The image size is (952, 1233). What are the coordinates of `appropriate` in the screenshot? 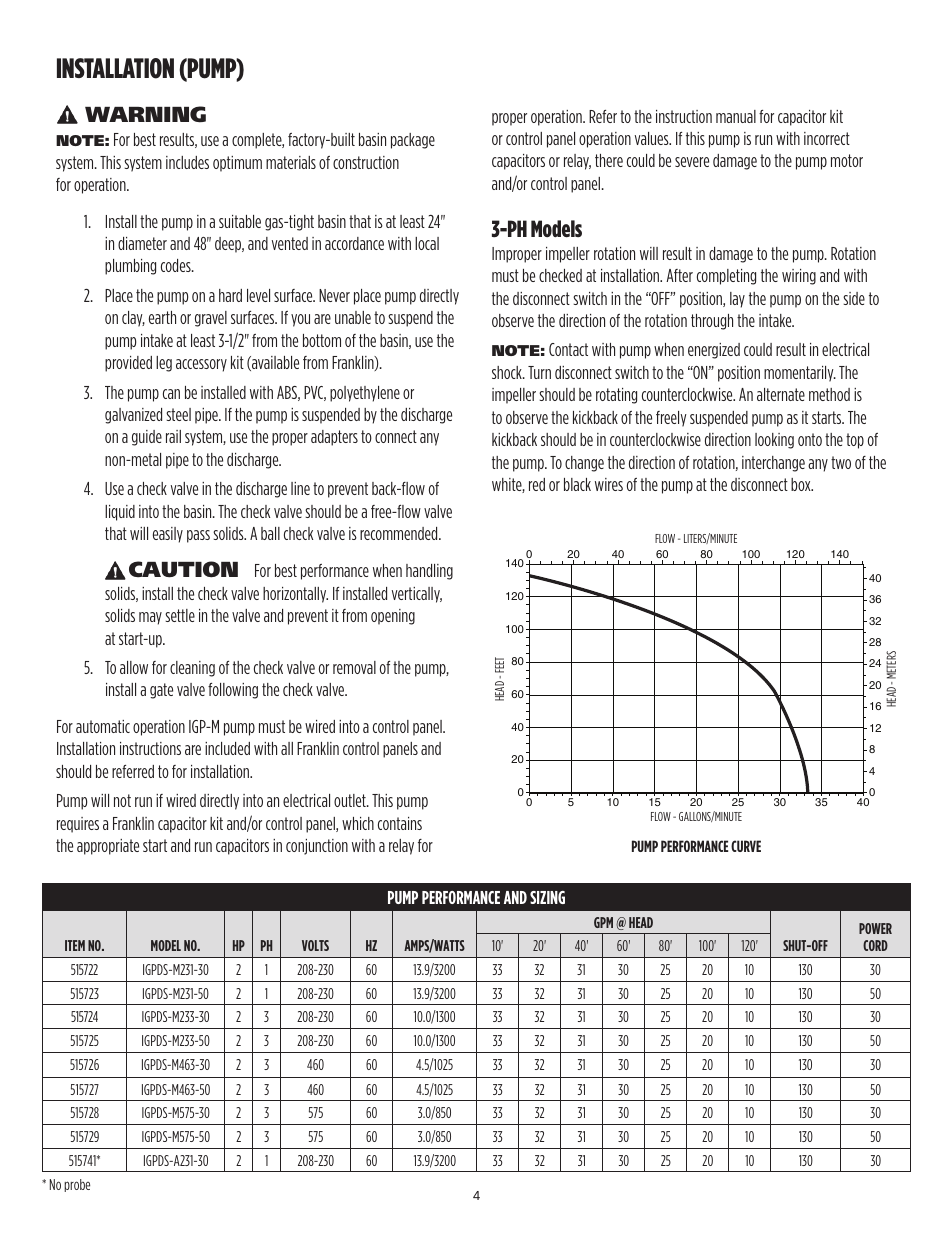 It's located at (108, 847).
